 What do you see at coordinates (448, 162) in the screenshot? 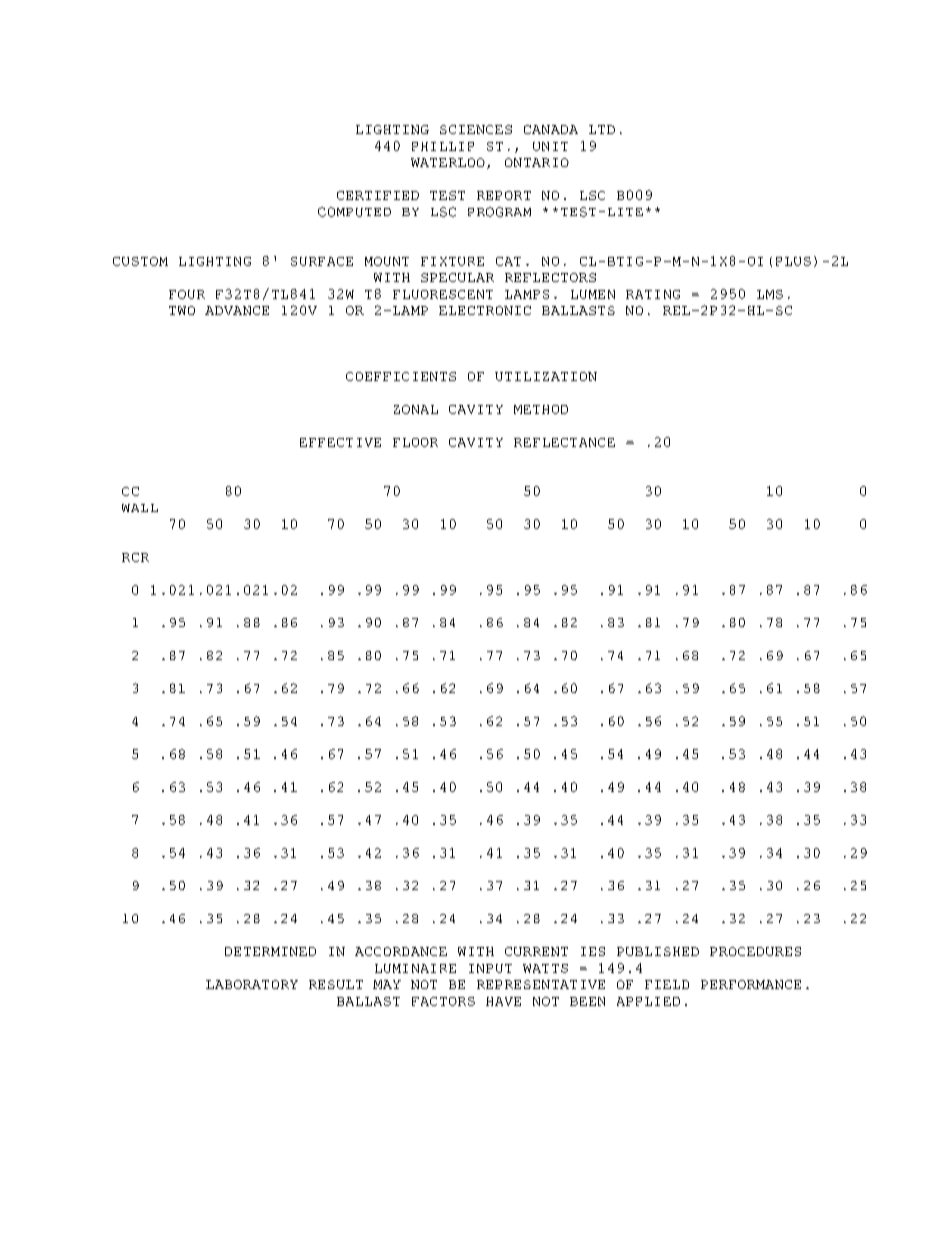
I see `WATERLOO` at bounding box center [448, 162].
